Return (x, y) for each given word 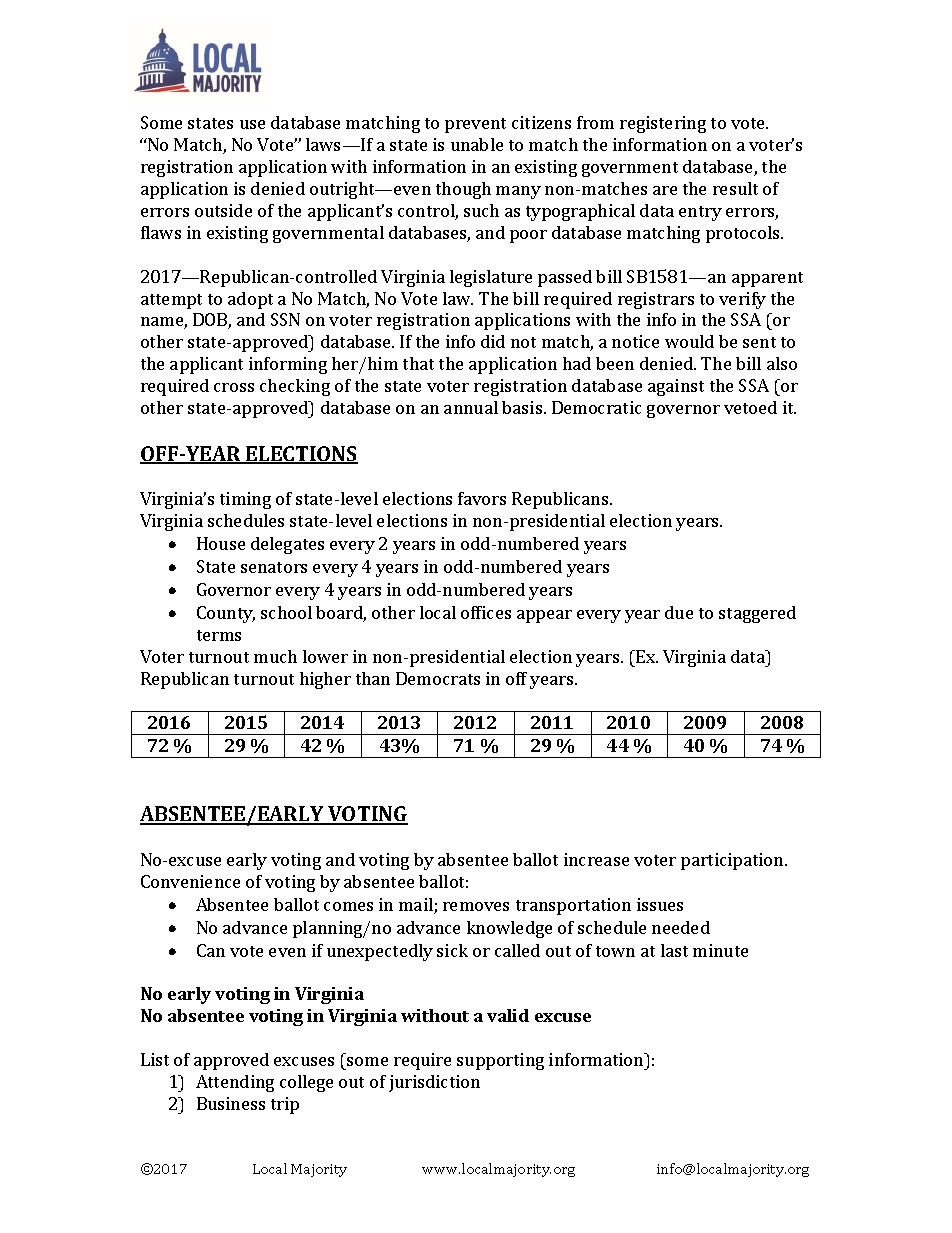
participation (733, 861)
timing (245, 500)
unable (477, 144)
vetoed (750, 407)
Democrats (438, 678)
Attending (235, 1083)
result (735, 188)
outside (223, 210)
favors (482, 498)
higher (325, 680)
